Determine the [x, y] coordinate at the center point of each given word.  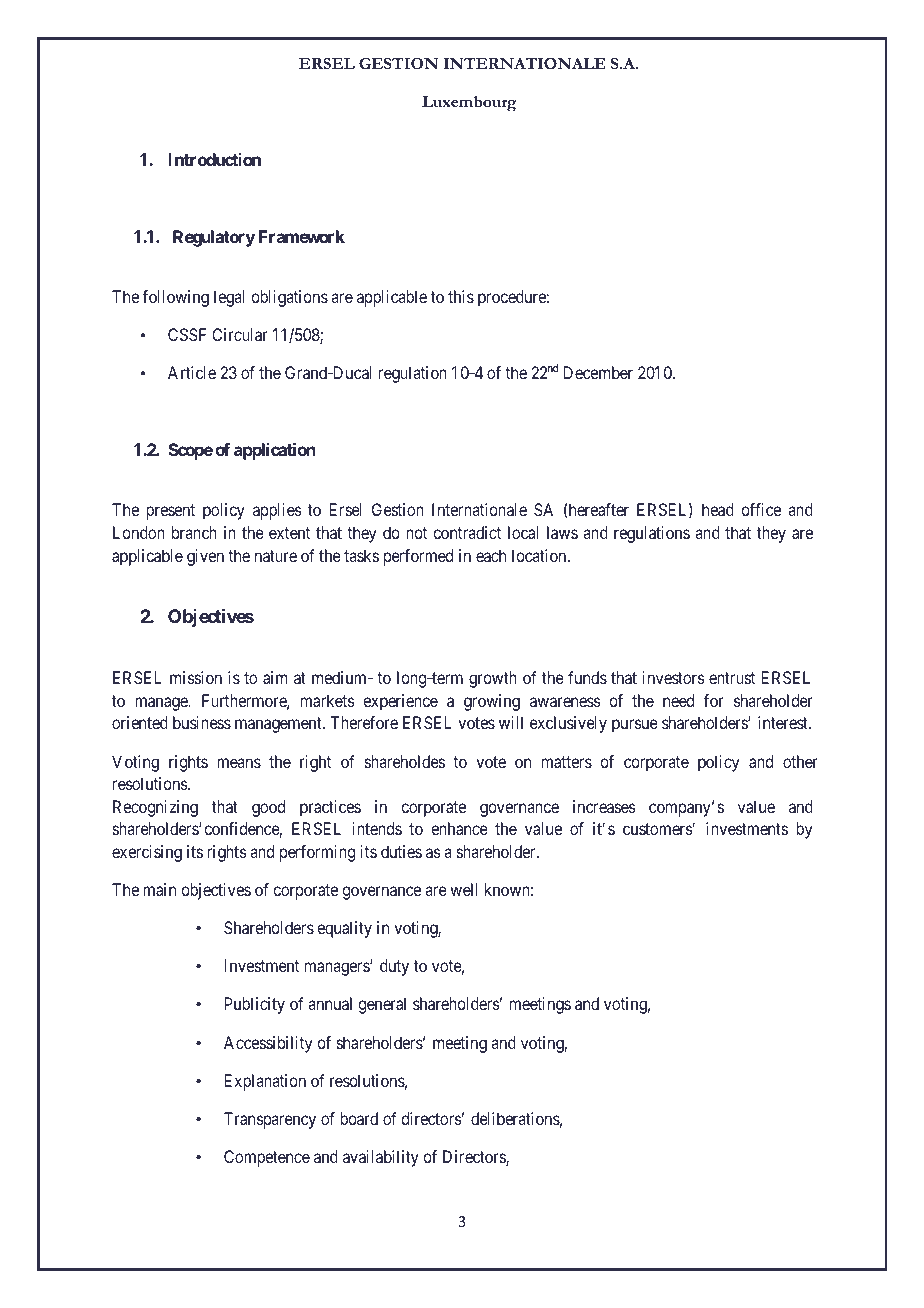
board [359, 1118]
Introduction [214, 159]
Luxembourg [469, 104]
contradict [467, 532]
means [239, 763]
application [275, 451]
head [718, 509]
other [800, 761]
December [598, 372]
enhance [459, 828]
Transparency [270, 1120]
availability [381, 1158]
